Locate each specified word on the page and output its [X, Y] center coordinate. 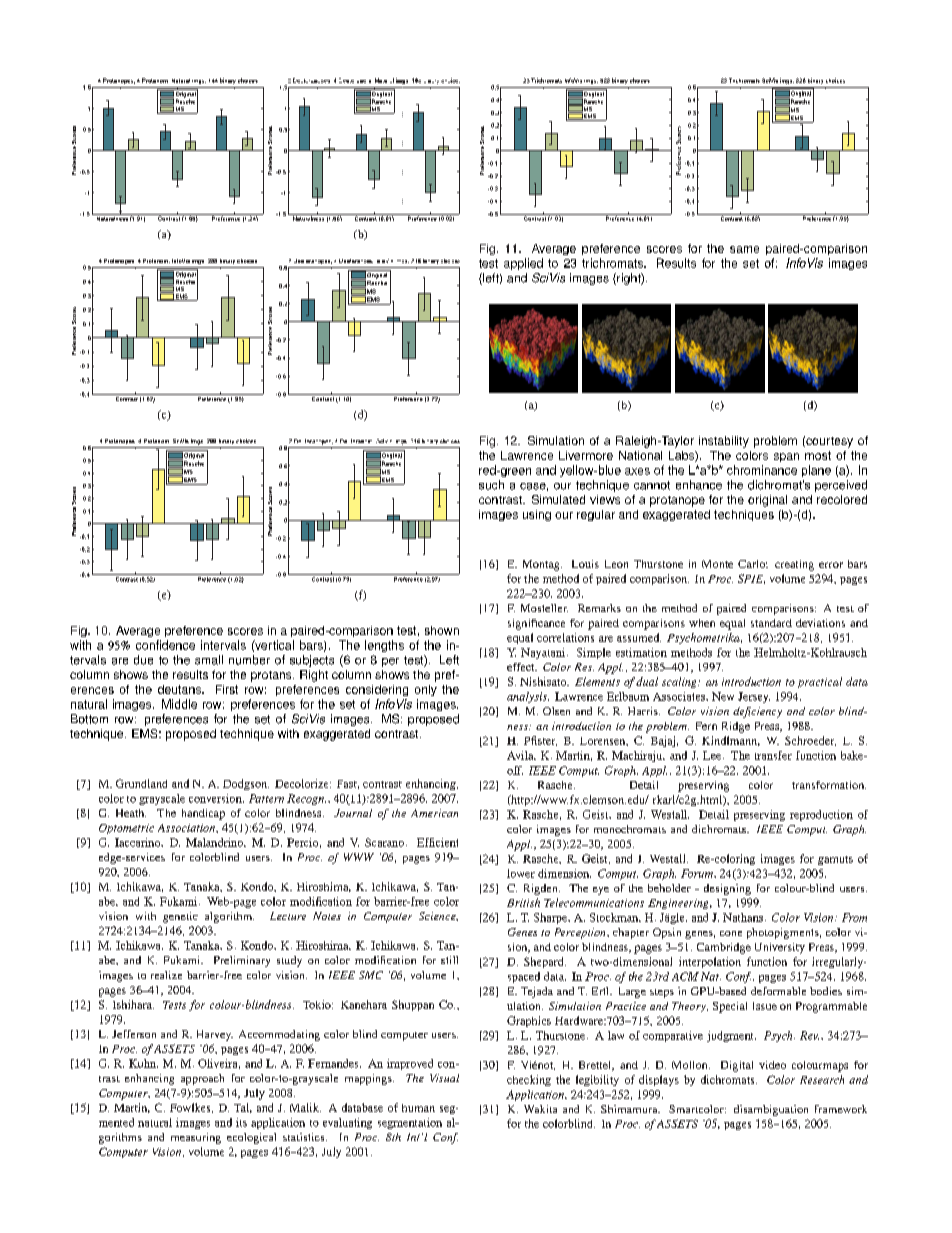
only [426, 690]
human [418, 1108]
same [744, 249]
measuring [196, 1138]
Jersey [754, 697]
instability [724, 442]
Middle [179, 704]
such [491, 485]
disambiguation [771, 1110]
